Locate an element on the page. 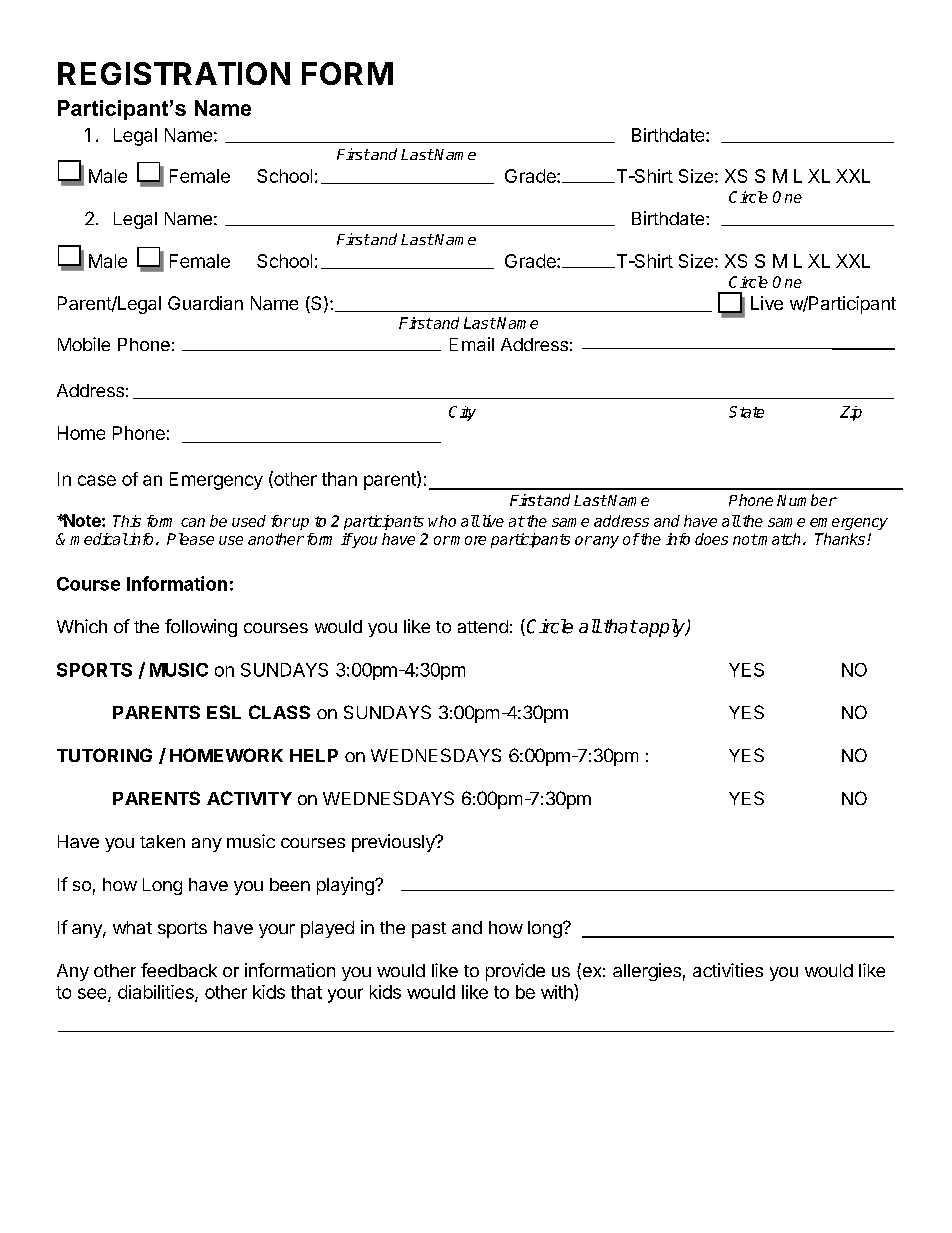 This image has height=1233, width=952. Mobile is located at coordinates (84, 344).
